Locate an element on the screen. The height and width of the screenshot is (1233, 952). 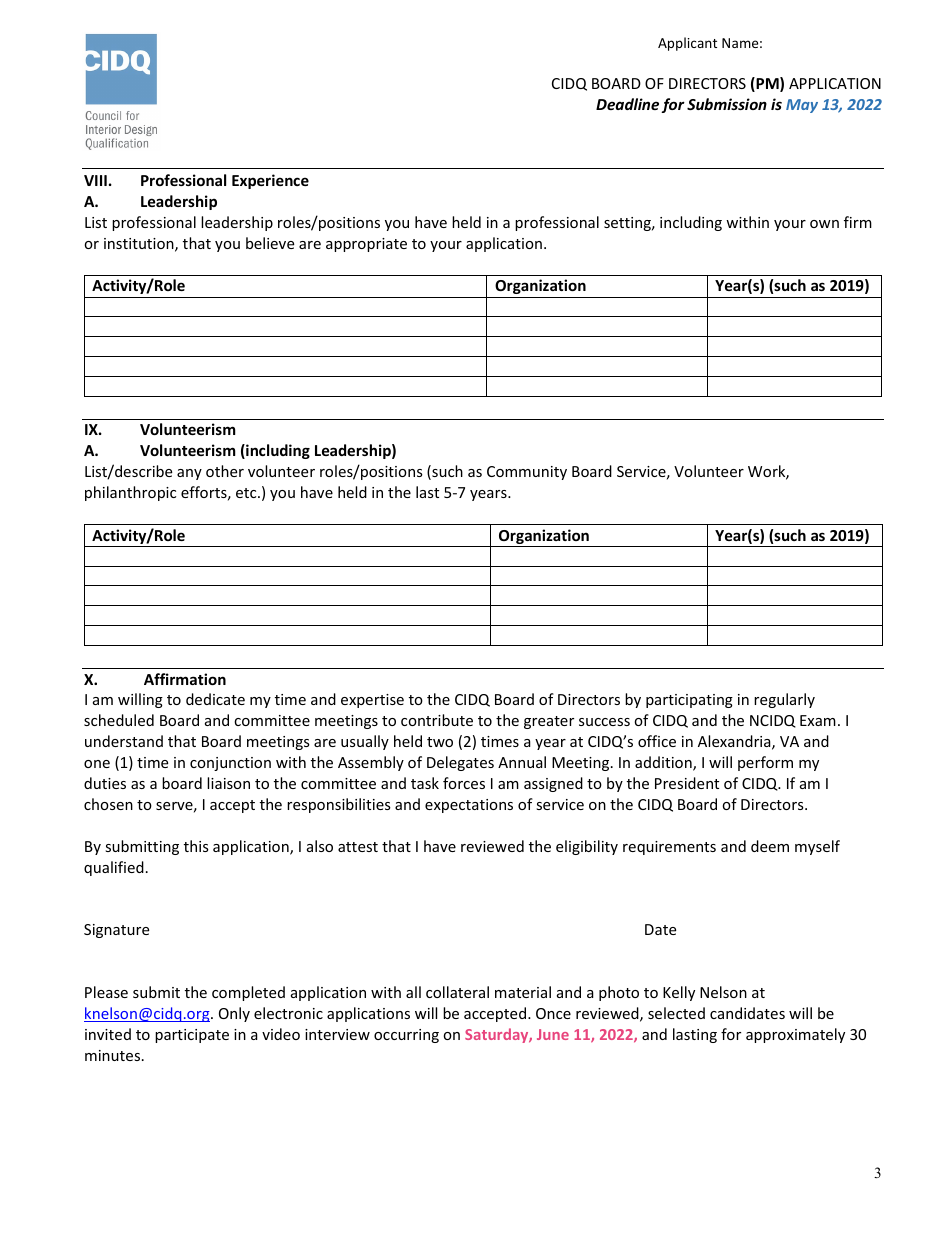
approximately is located at coordinates (795, 1035).
